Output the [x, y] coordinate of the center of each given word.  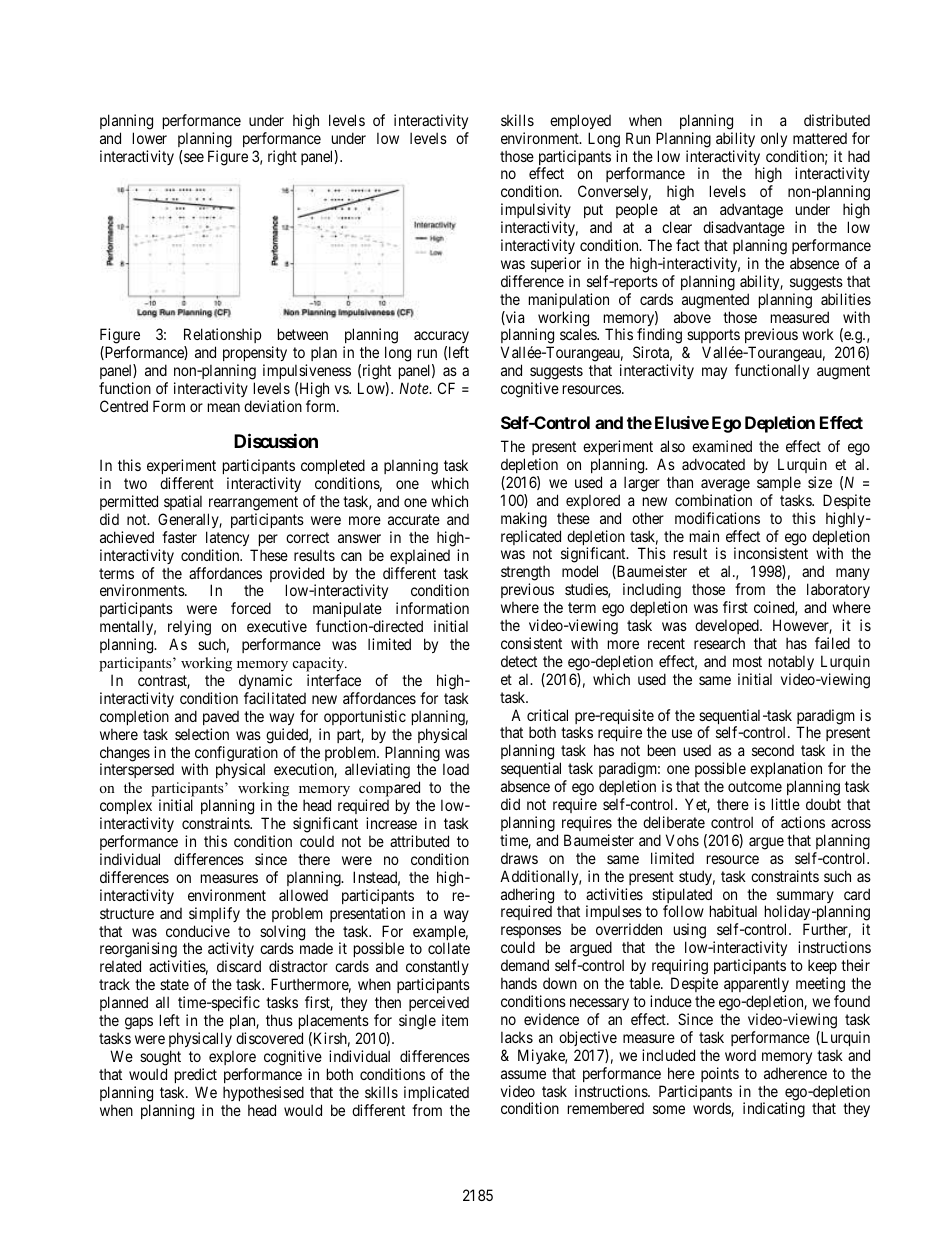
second [773, 750]
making [524, 520]
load [456, 769]
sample [779, 483]
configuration [235, 755]
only [774, 139]
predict [196, 1075]
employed [580, 121]
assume [523, 1074]
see [194, 157]
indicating [774, 1110]
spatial [183, 502]
